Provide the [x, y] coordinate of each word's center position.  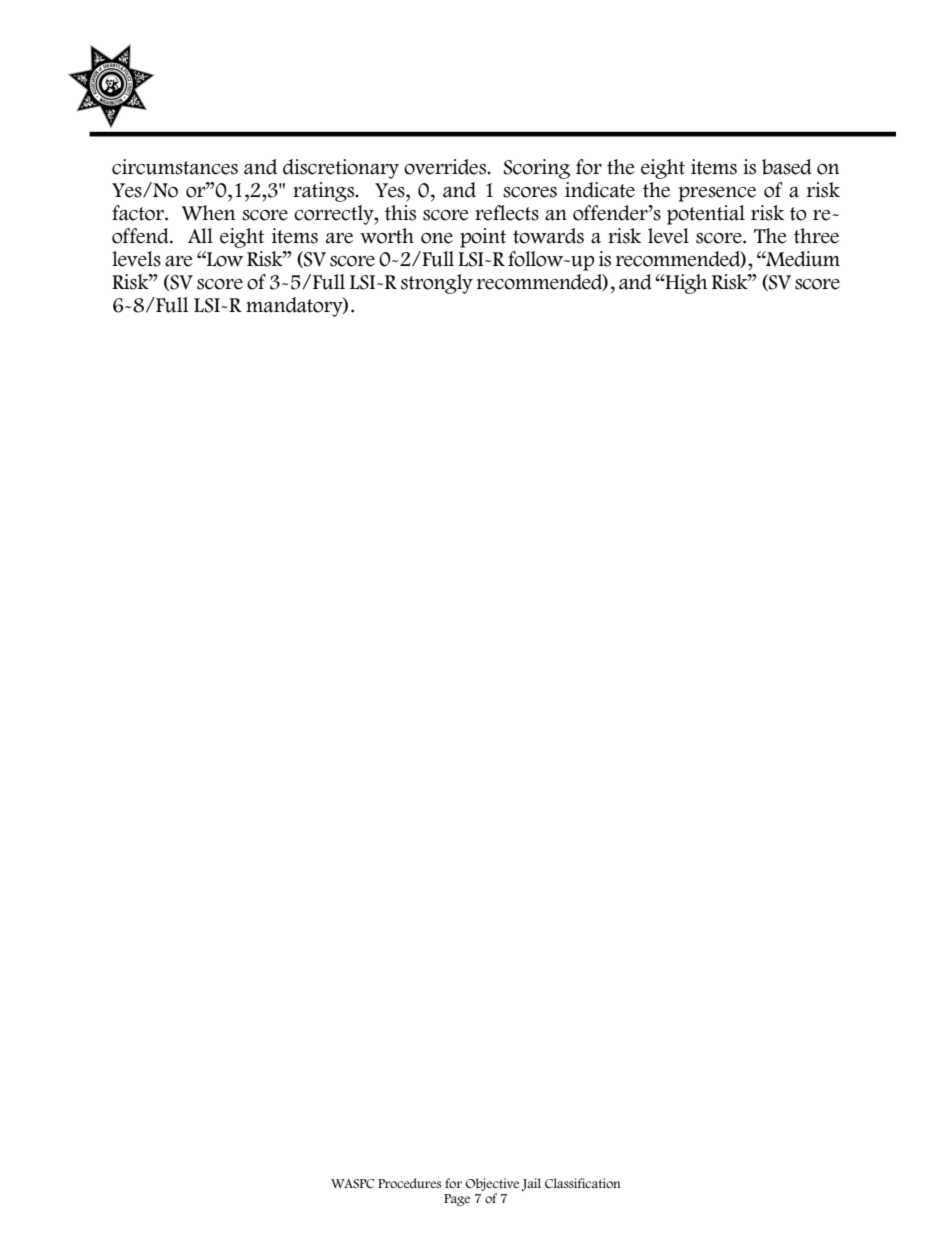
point [483, 238]
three [816, 236]
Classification [583, 1183]
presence [717, 194]
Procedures [409, 1183]
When [208, 213]
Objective [492, 1186]
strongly [437, 284]
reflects [507, 213]
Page [457, 1200]
